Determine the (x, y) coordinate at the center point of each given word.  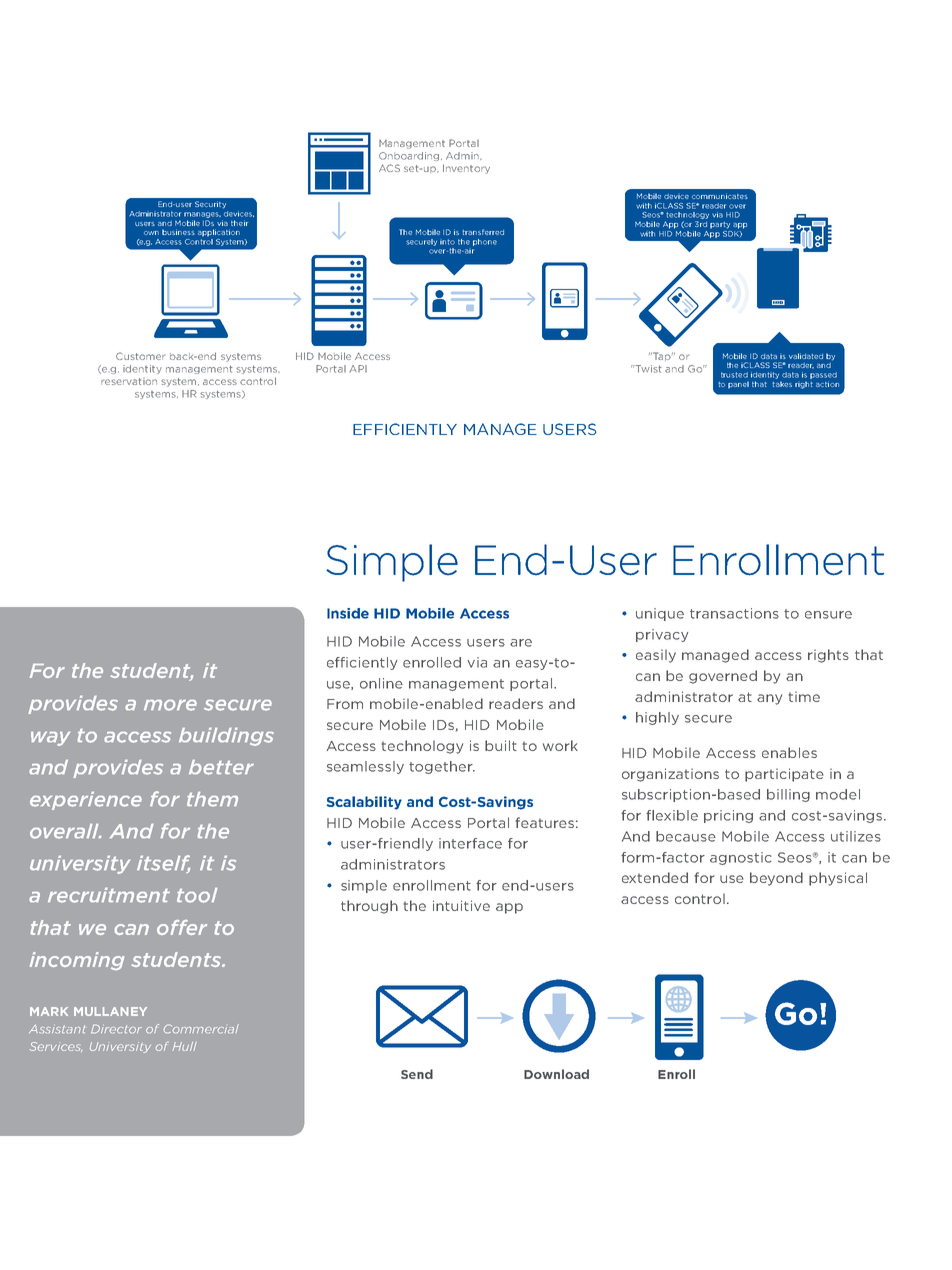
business (178, 232)
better (221, 767)
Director (116, 1029)
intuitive (461, 905)
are (521, 643)
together (442, 767)
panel (738, 385)
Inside (348, 613)
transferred (483, 232)
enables (789, 752)
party (720, 225)
